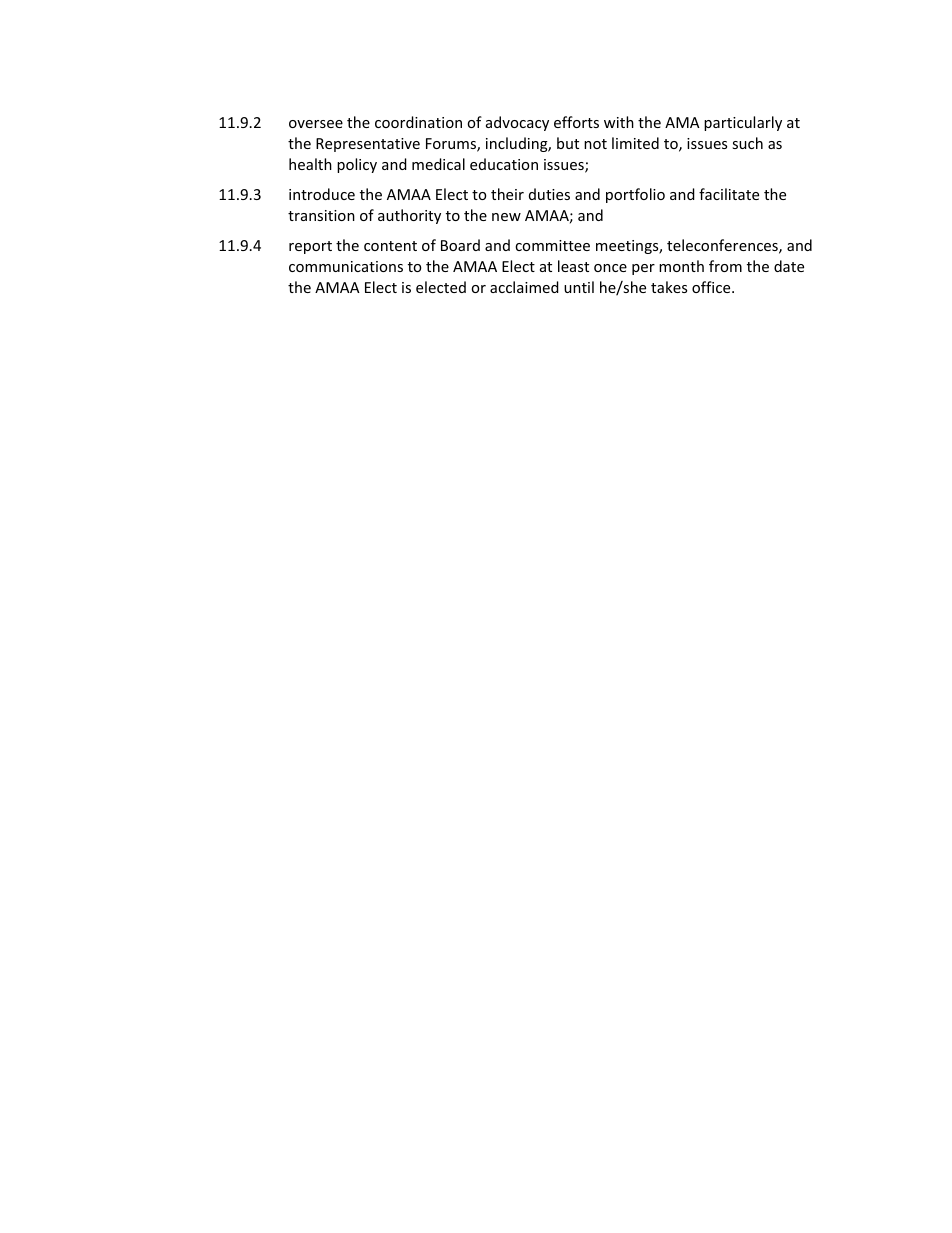 The height and width of the page is (1233, 952). I want to click on duties, so click(549, 194).
